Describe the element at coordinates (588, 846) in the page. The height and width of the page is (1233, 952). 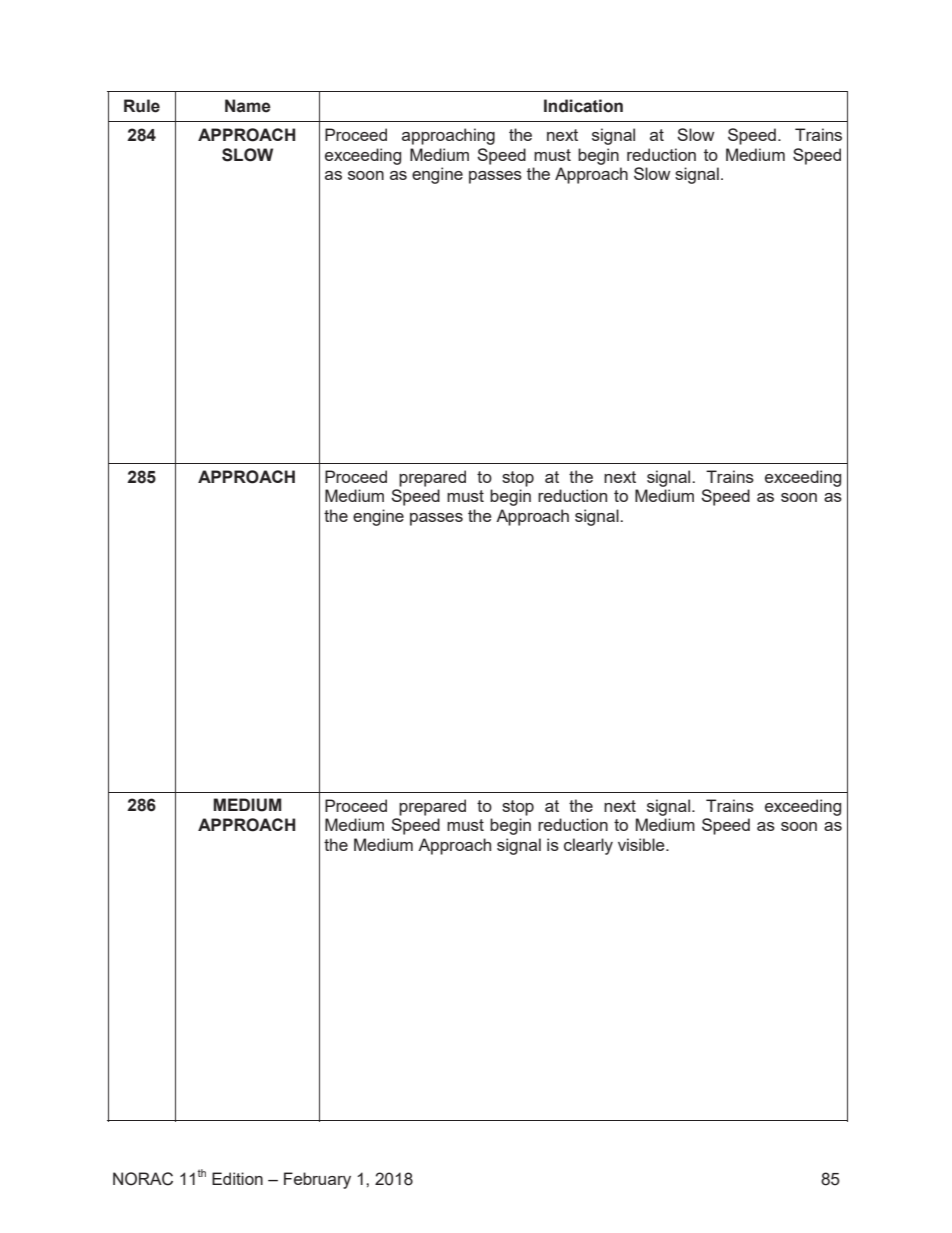
I see `clearly` at that location.
